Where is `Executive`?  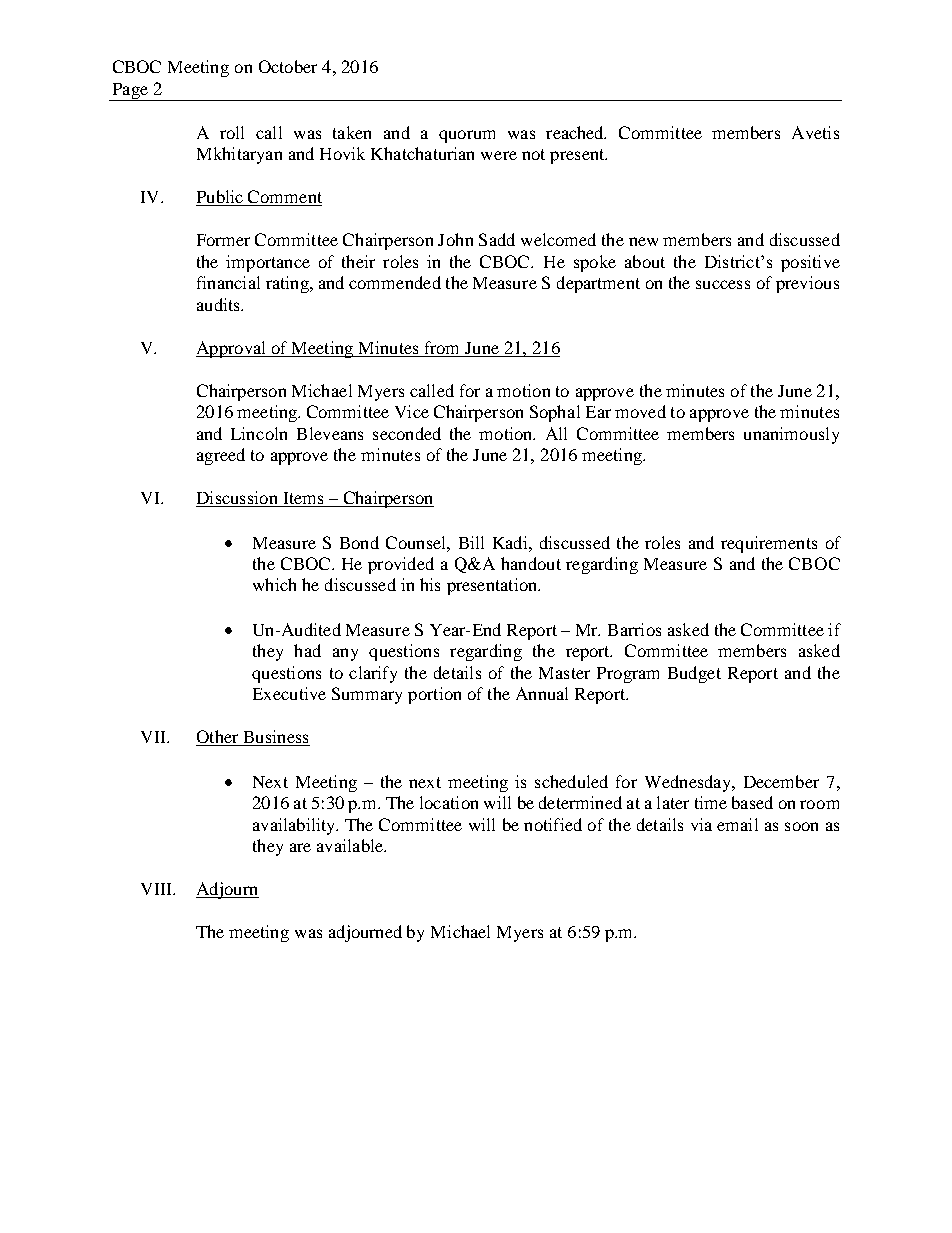
Executive is located at coordinates (289, 693).
